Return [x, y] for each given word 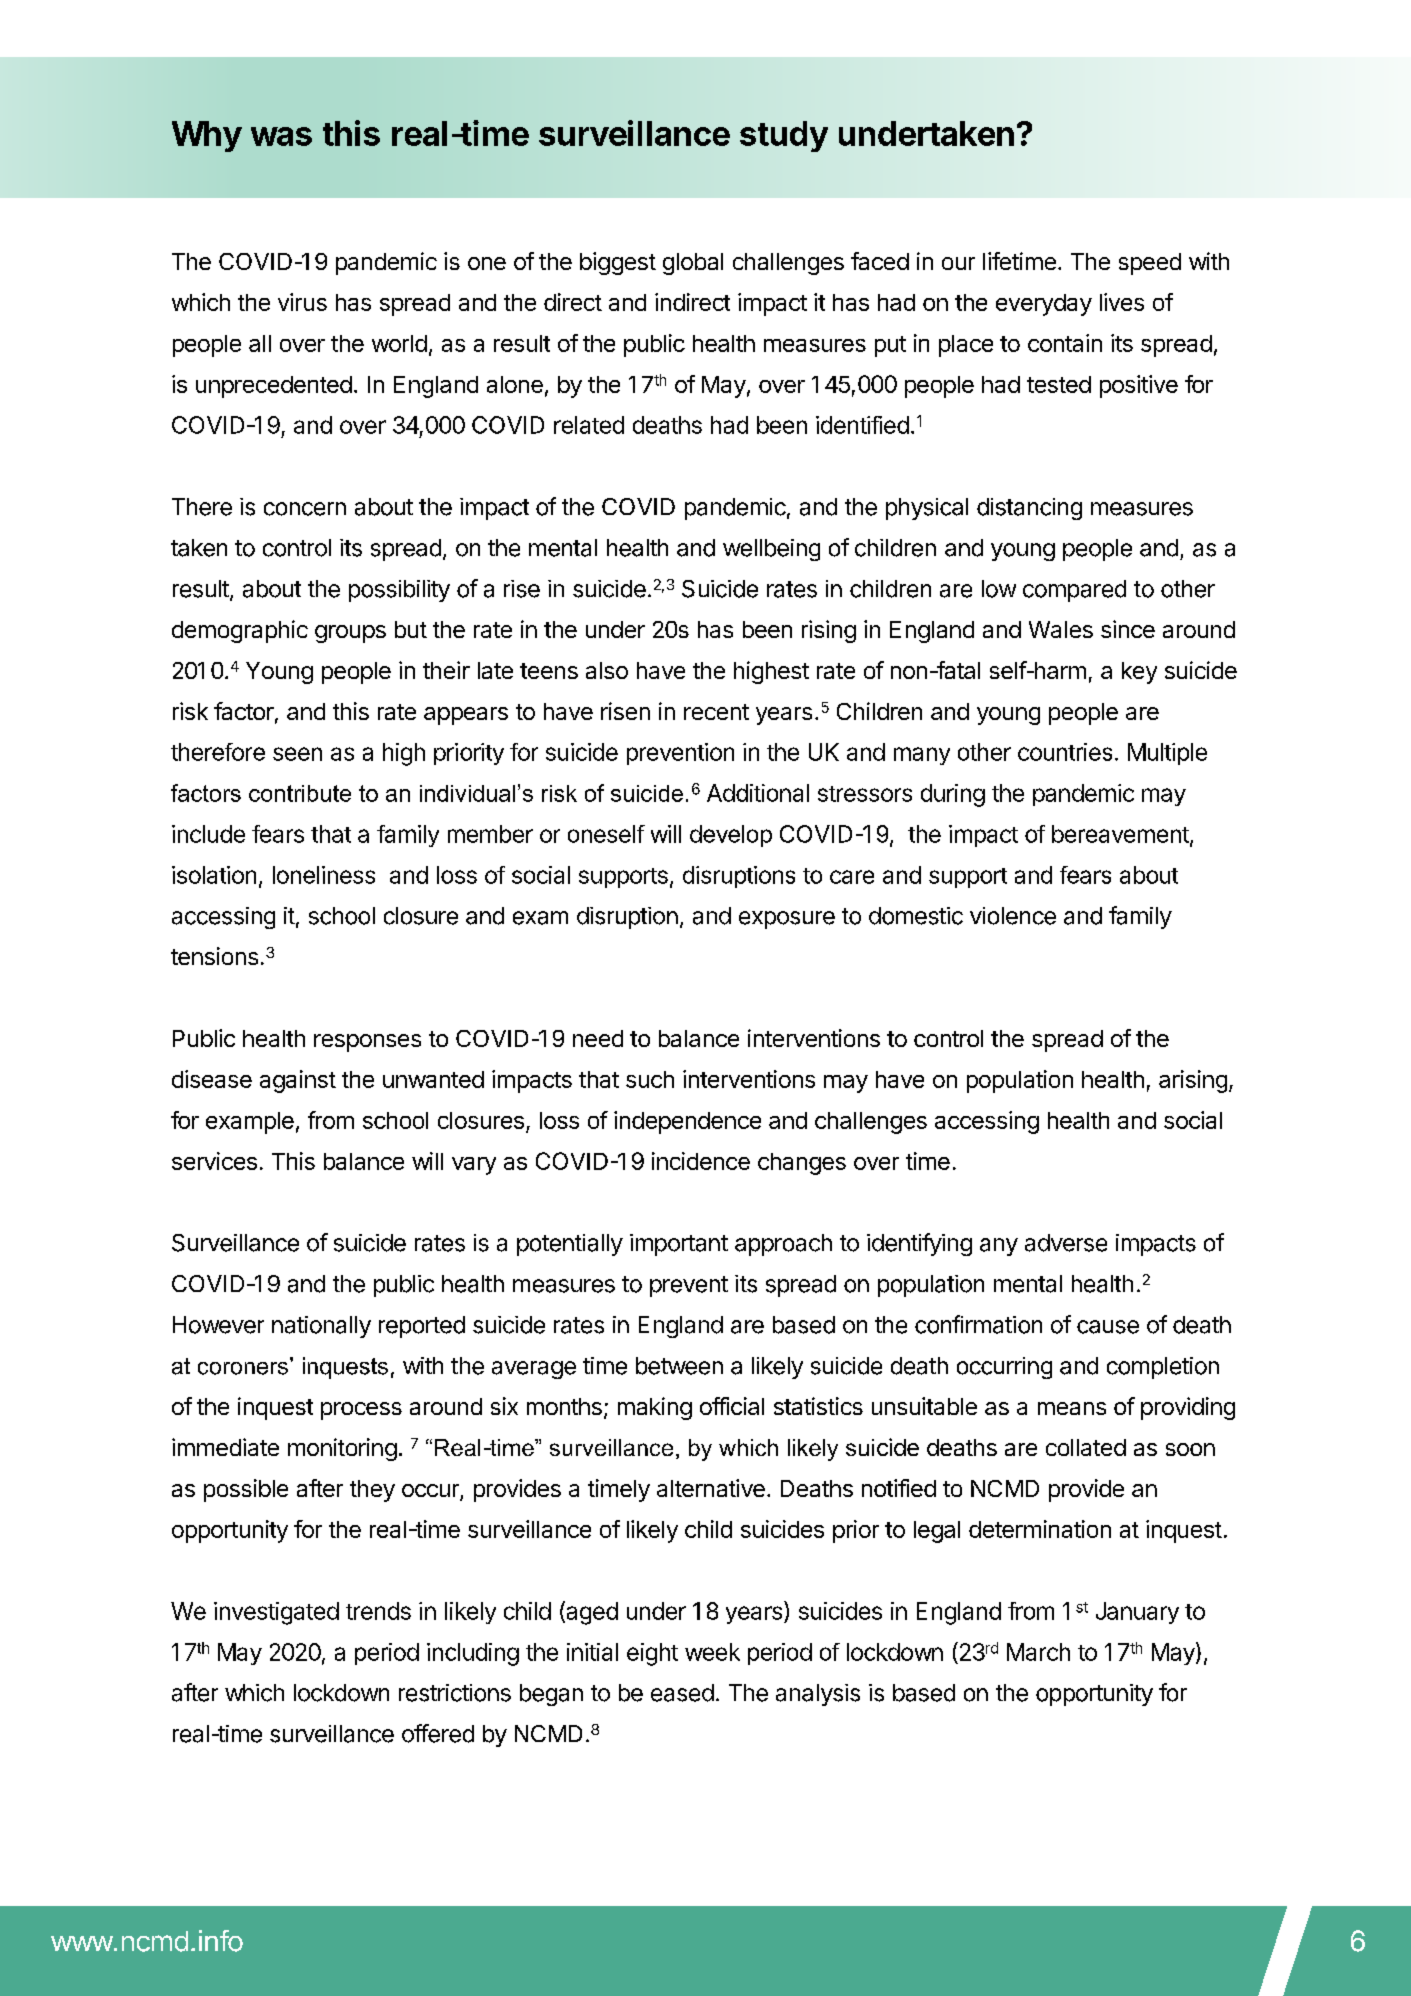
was [281, 136]
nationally [321, 1327]
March [1038, 1652]
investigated [276, 1613]
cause [1108, 1327]
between [679, 1366]
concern [305, 509]
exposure [787, 920]
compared [1074, 591]
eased [682, 1693]
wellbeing [771, 550]
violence [1013, 916]
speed [1150, 264]
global [693, 264]
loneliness [324, 875]
